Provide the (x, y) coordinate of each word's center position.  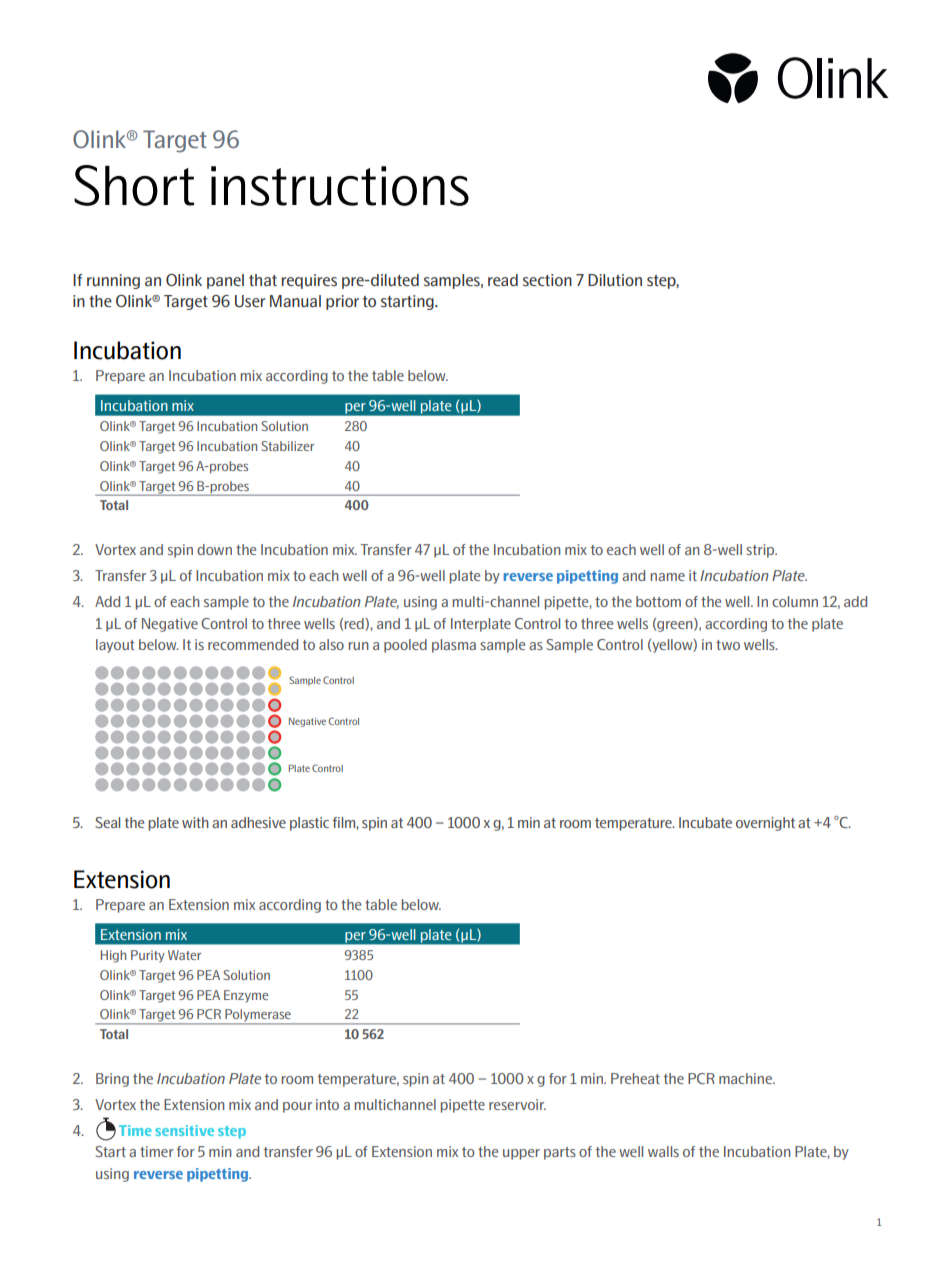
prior (342, 302)
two (728, 645)
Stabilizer (287, 446)
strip (761, 551)
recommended (253, 644)
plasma (454, 646)
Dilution (615, 280)
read (503, 280)
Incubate (705, 822)
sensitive (184, 1130)
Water (184, 955)
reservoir (517, 1104)
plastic (309, 824)
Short (134, 185)
